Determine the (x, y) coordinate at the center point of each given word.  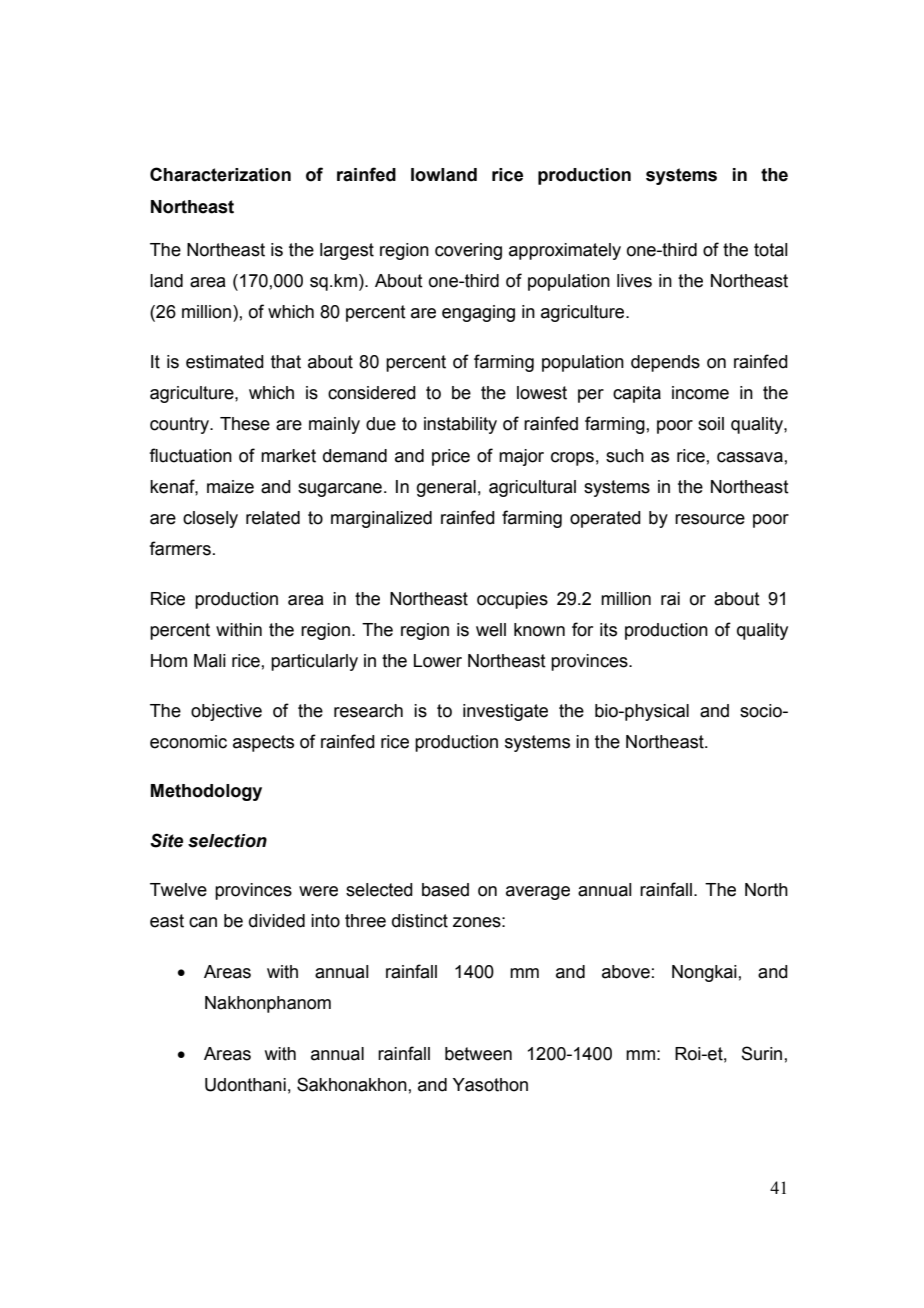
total (771, 250)
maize (230, 487)
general (446, 488)
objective (226, 712)
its (608, 630)
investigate (505, 712)
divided (277, 921)
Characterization (220, 174)
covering (468, 251)
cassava (750, 457)
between (478, 1054)
